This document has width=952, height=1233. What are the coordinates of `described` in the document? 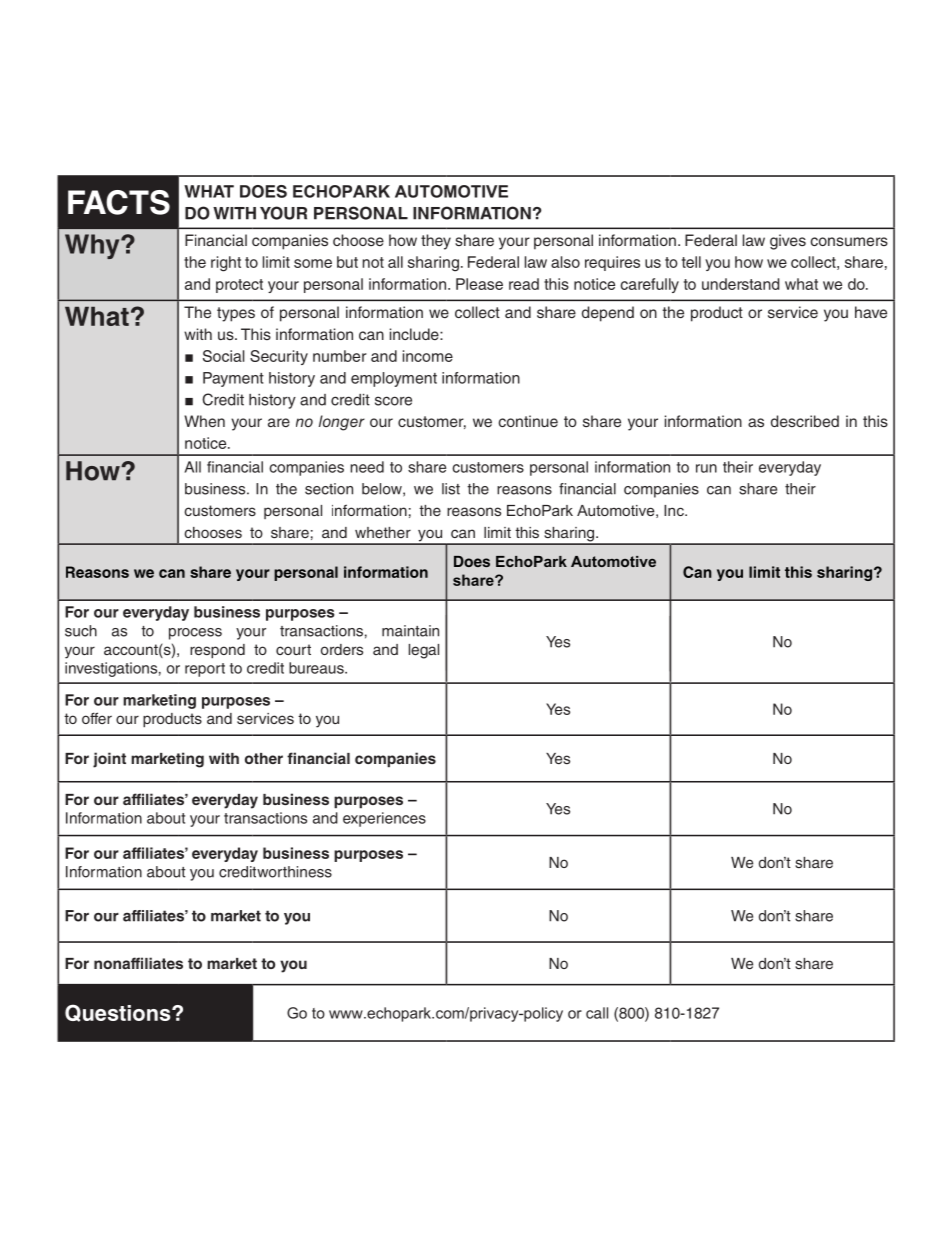 It's located at (805, 421).
